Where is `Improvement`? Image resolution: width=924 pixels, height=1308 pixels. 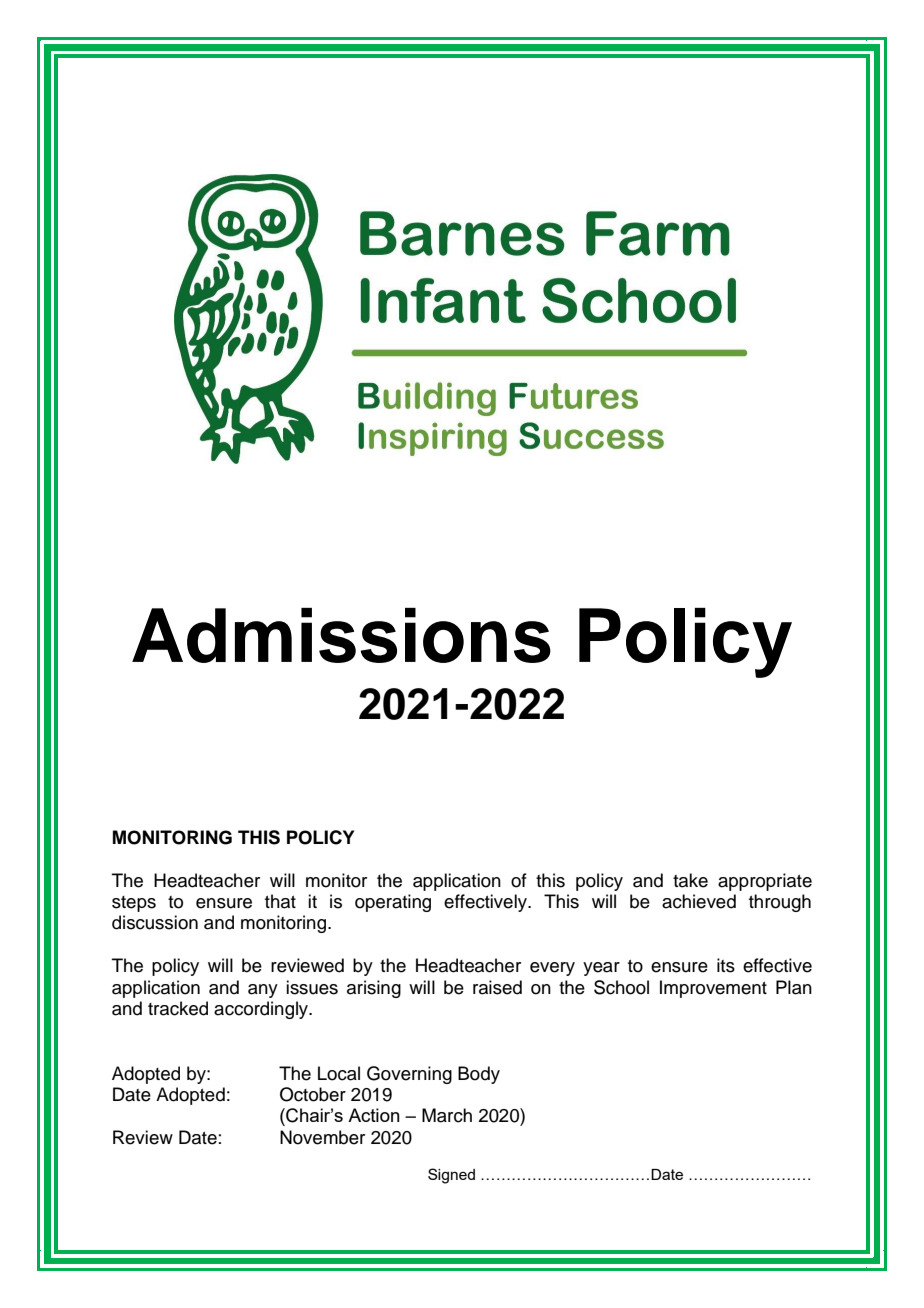 Improvement is located at coordinates (713, 989).
